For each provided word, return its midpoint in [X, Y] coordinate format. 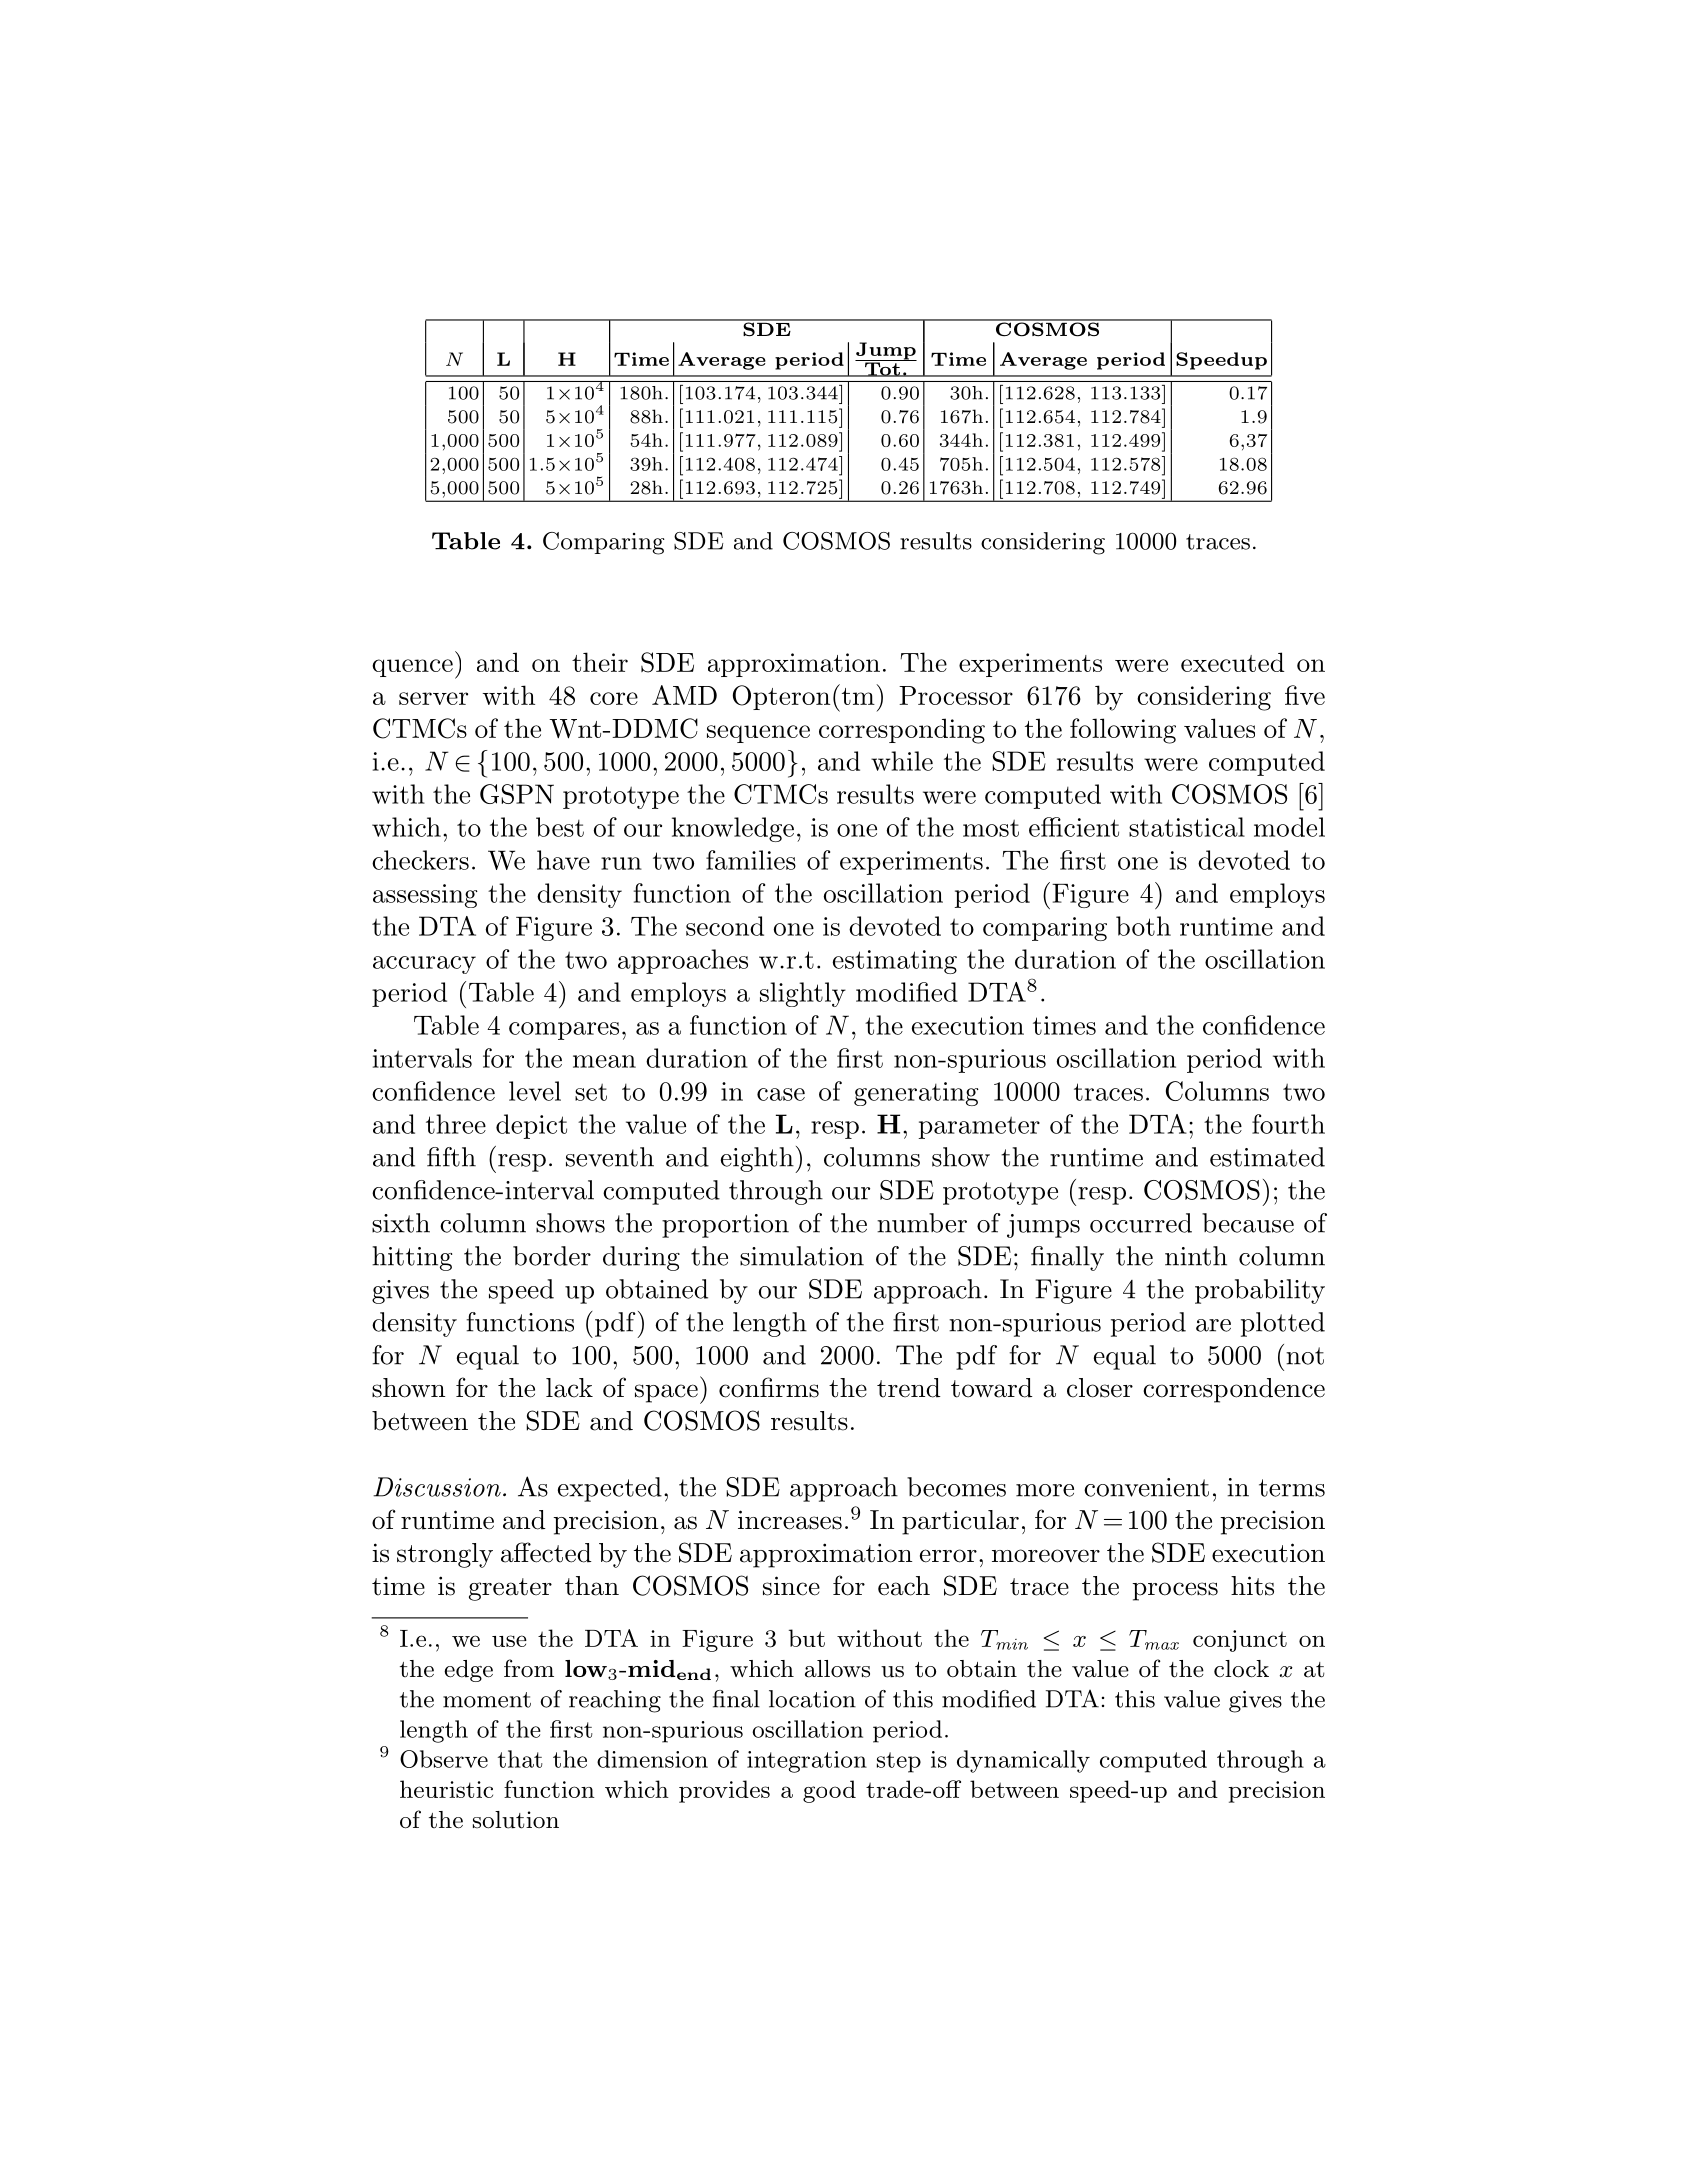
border [552, 1256]
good [829, 1791]
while [902, 761]
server [433, 698]
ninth [1196, 1256]
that [520, 1759]
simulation [802, 1256]
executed [1232, 662]
